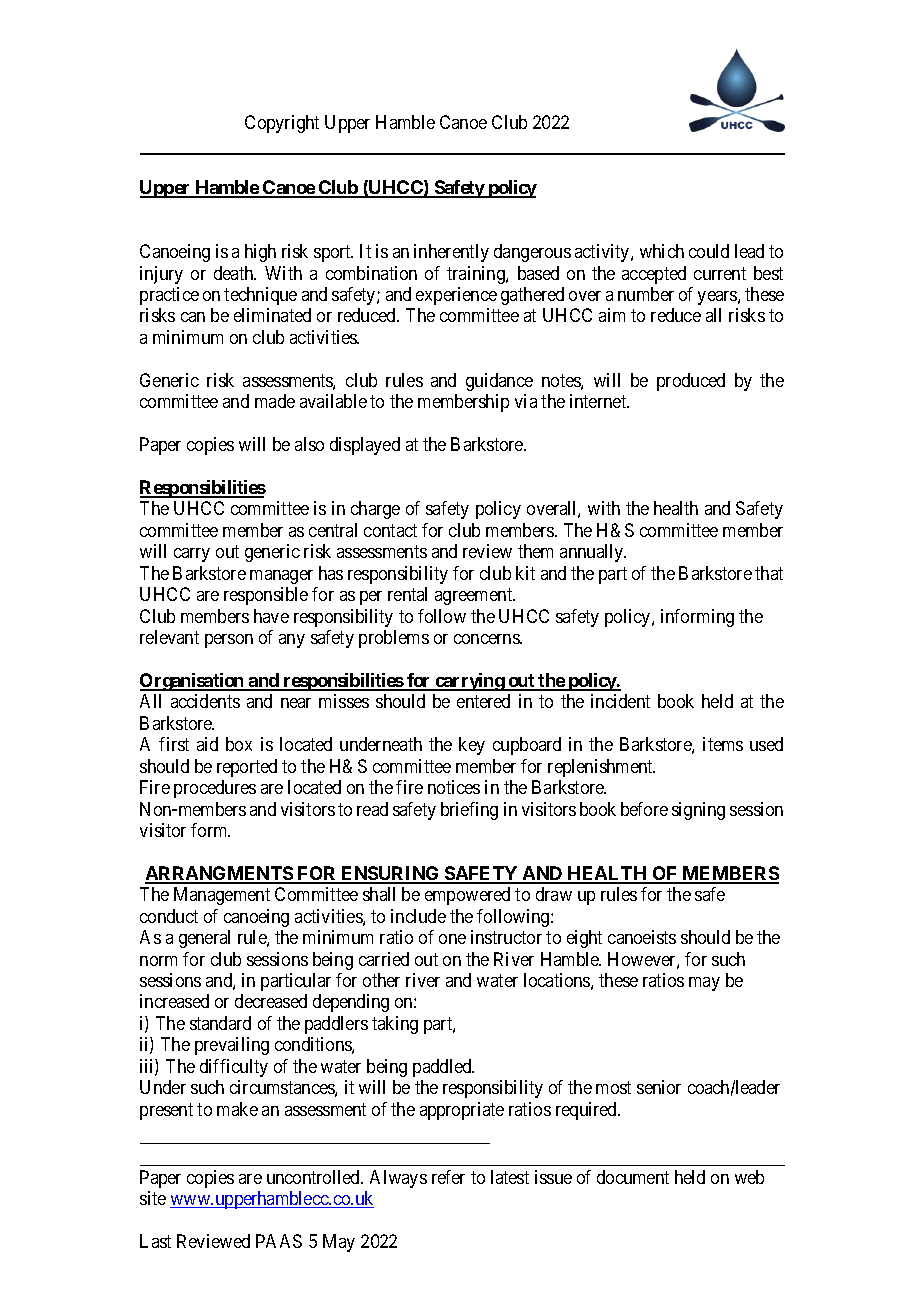 This image has width=924, height=1308. I want to click on agreement, so click(475, 596).
